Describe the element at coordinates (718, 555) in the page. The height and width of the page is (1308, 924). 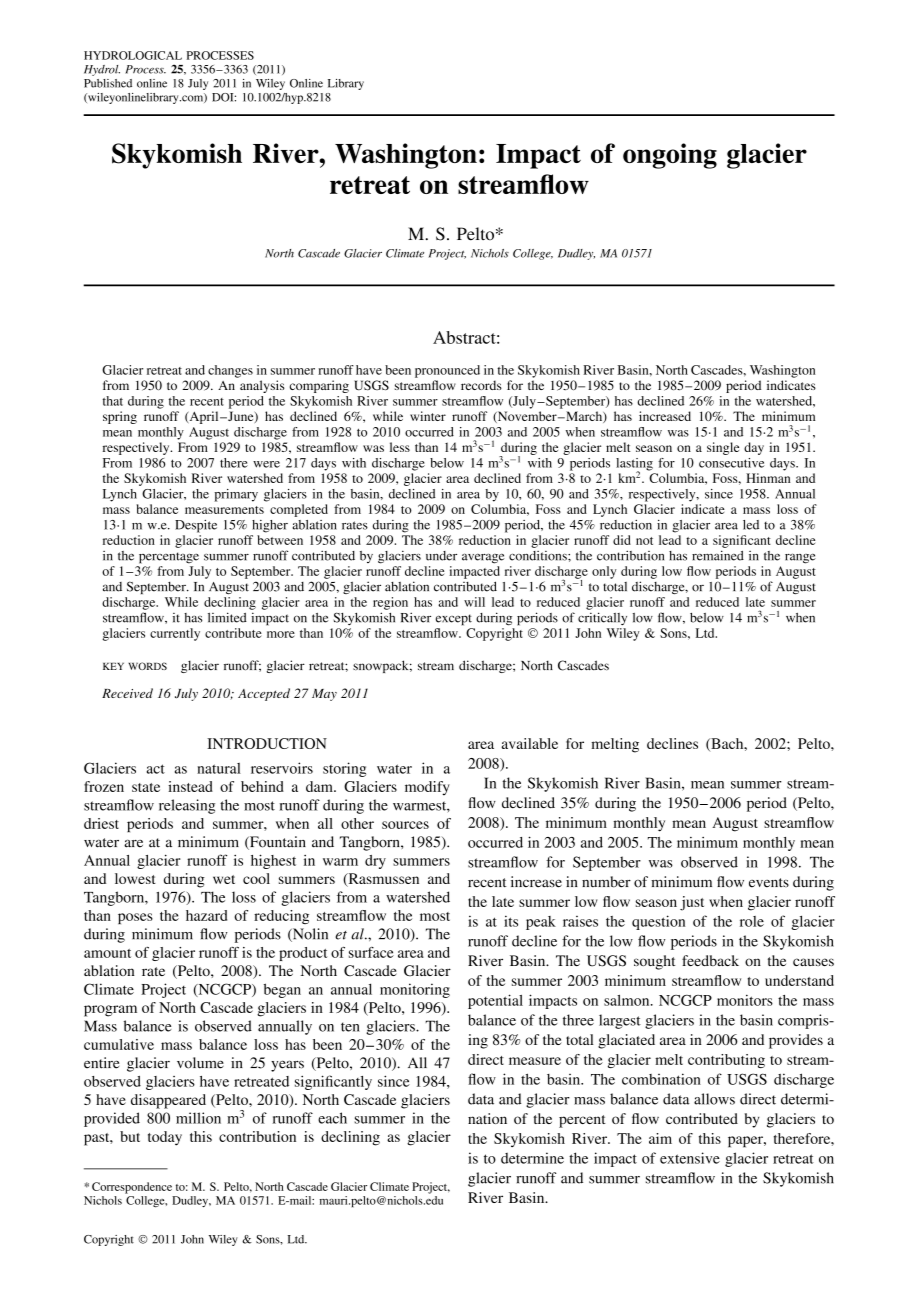
I see `remained` at that location.
